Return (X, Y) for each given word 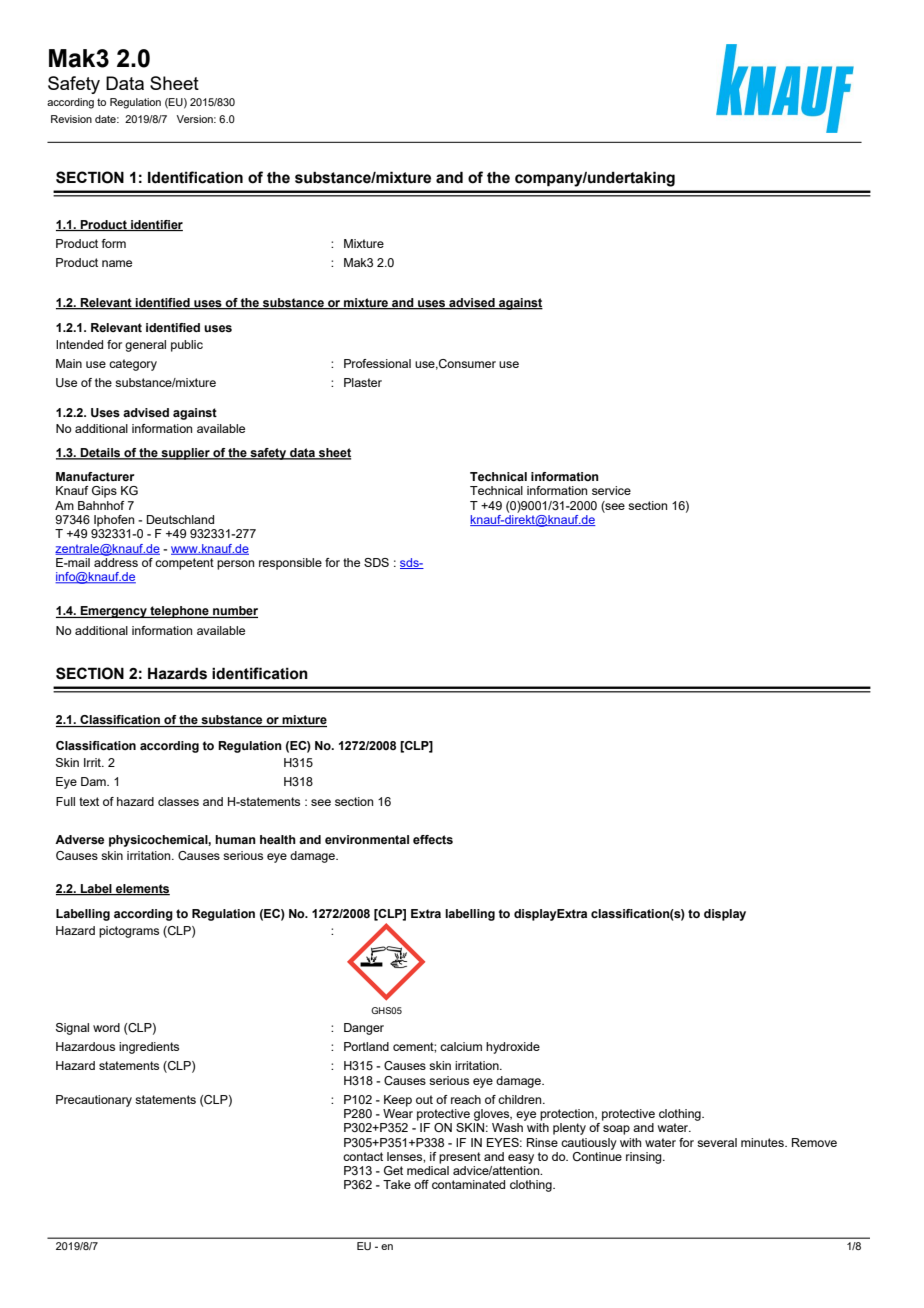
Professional (377, 363)
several (717, 1142)
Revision (71, 119)
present (460, 1158)
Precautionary (94, 1101)
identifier (156, 225)
